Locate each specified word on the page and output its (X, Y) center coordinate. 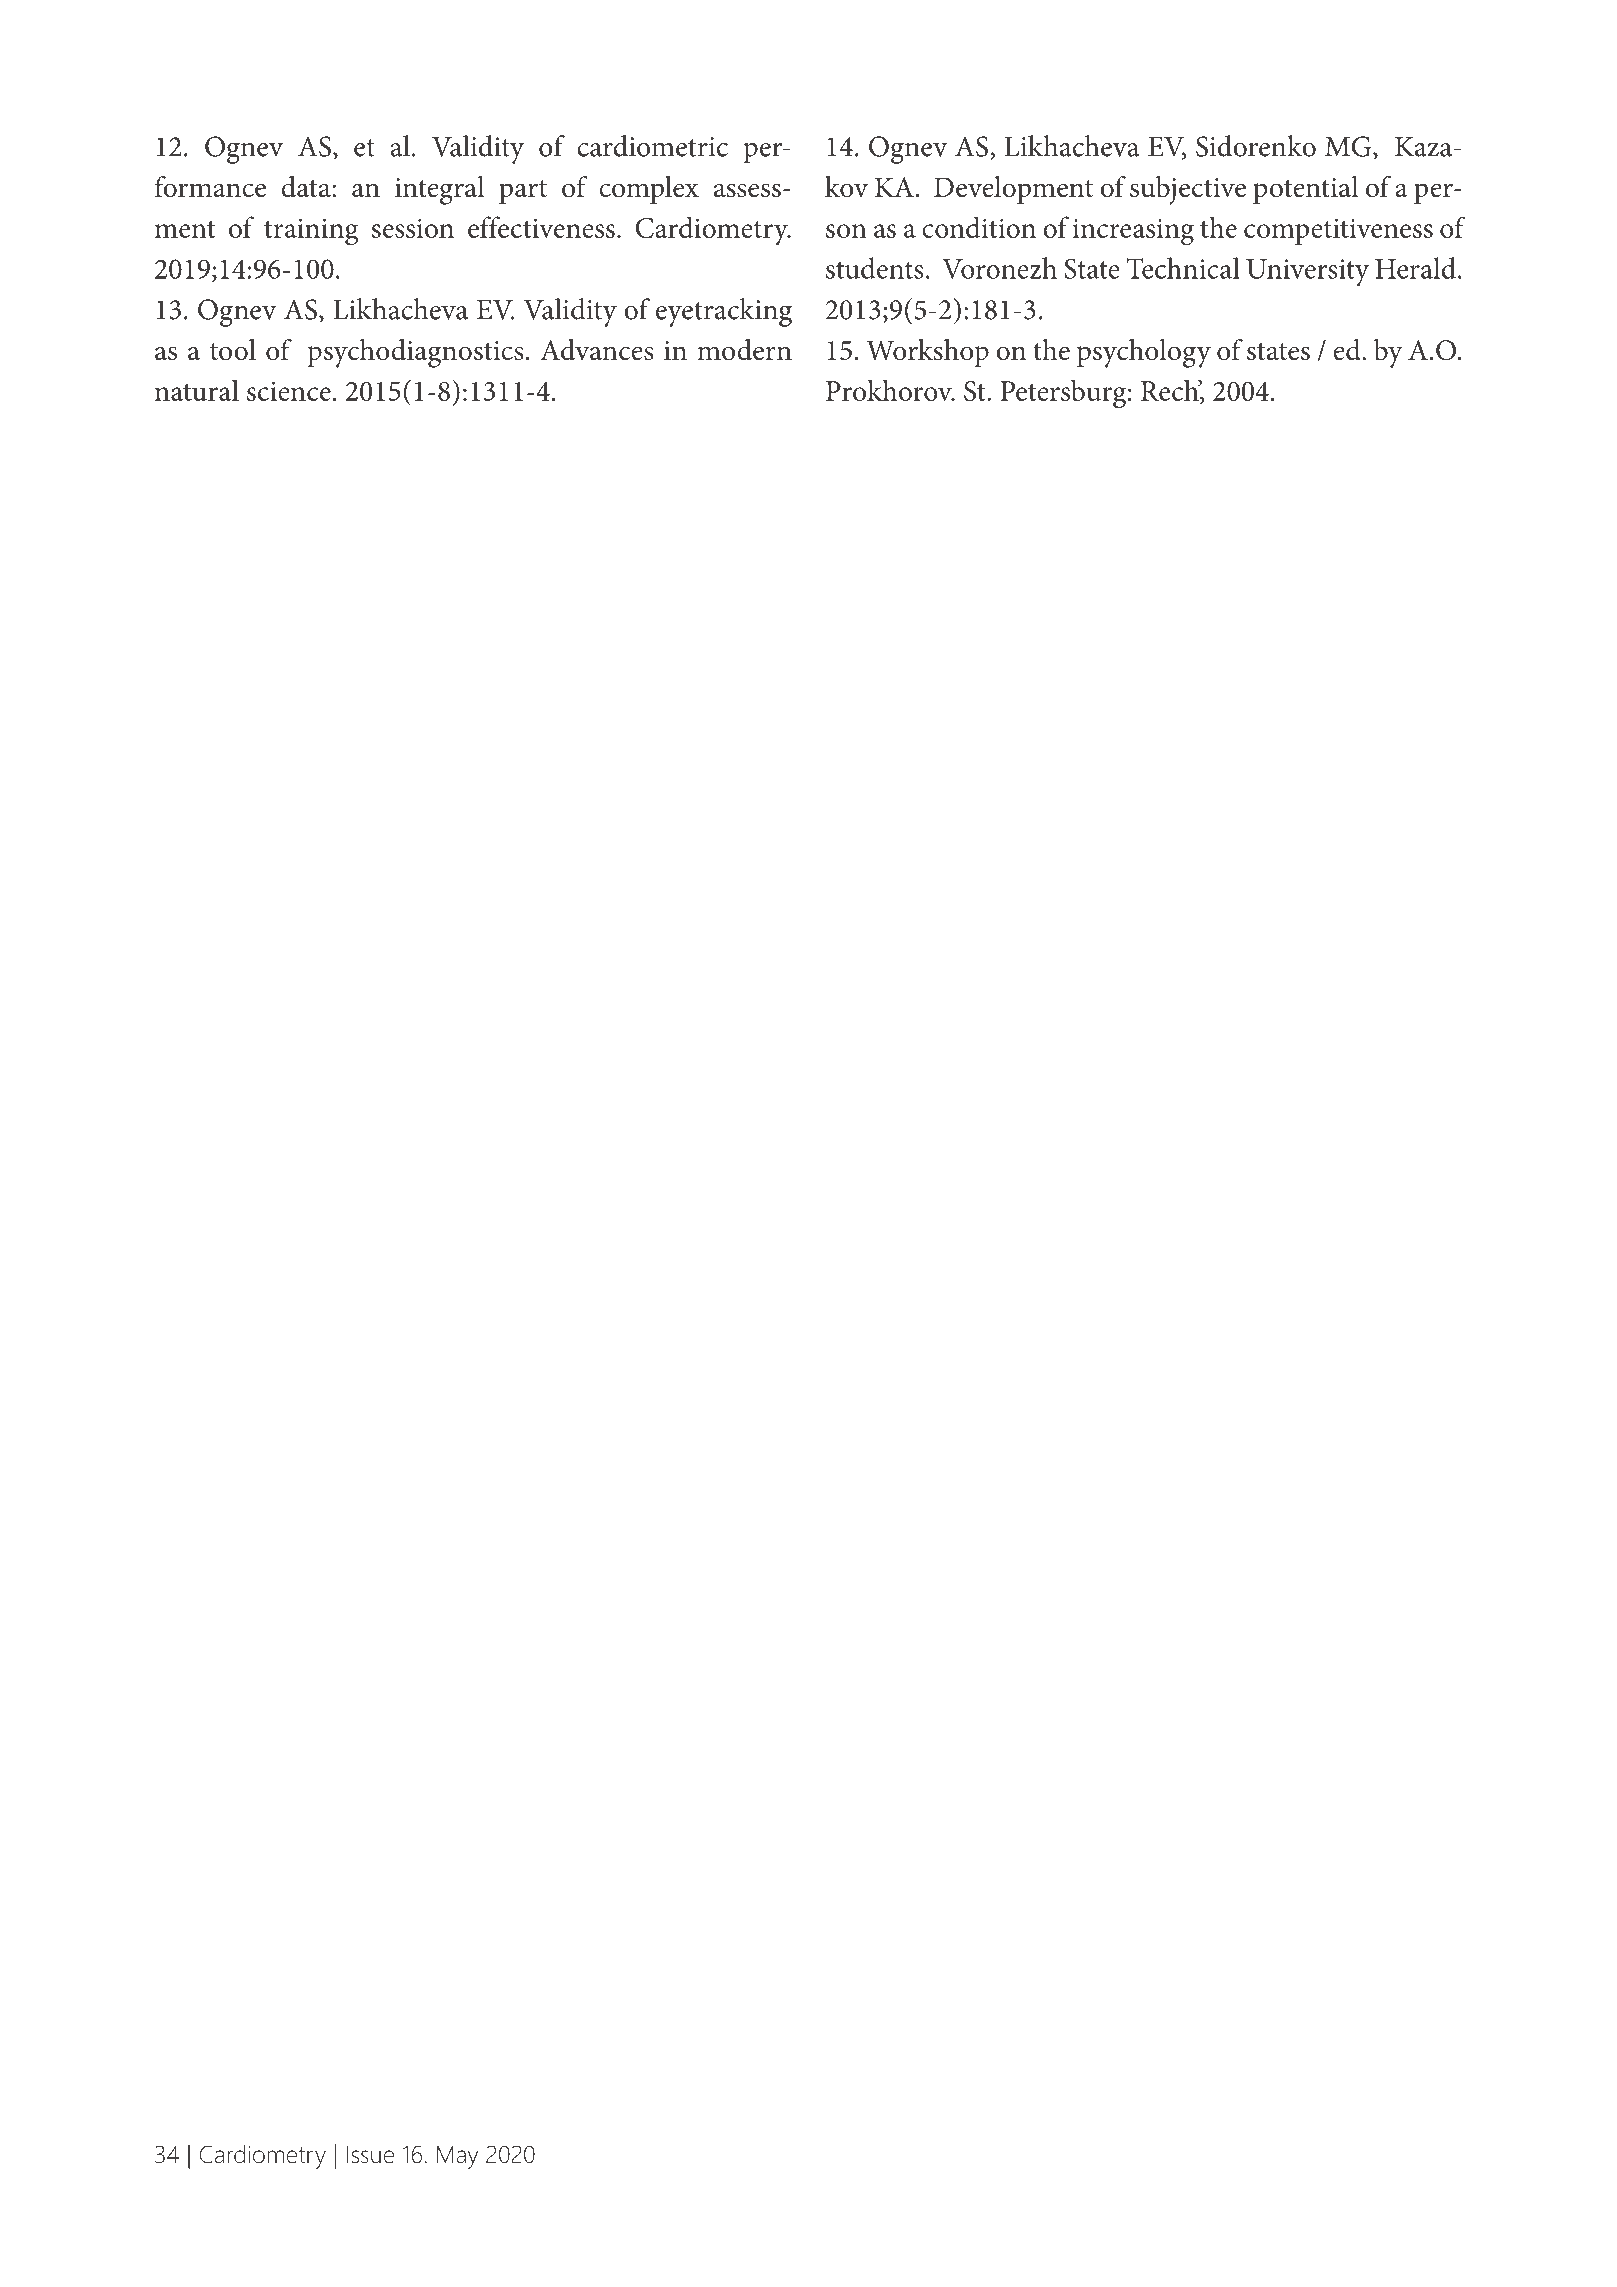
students (875, 268)
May (457, 2157)
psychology (1144, 353)
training (311, 232)
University (1307, 272)
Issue (370, 2155)
